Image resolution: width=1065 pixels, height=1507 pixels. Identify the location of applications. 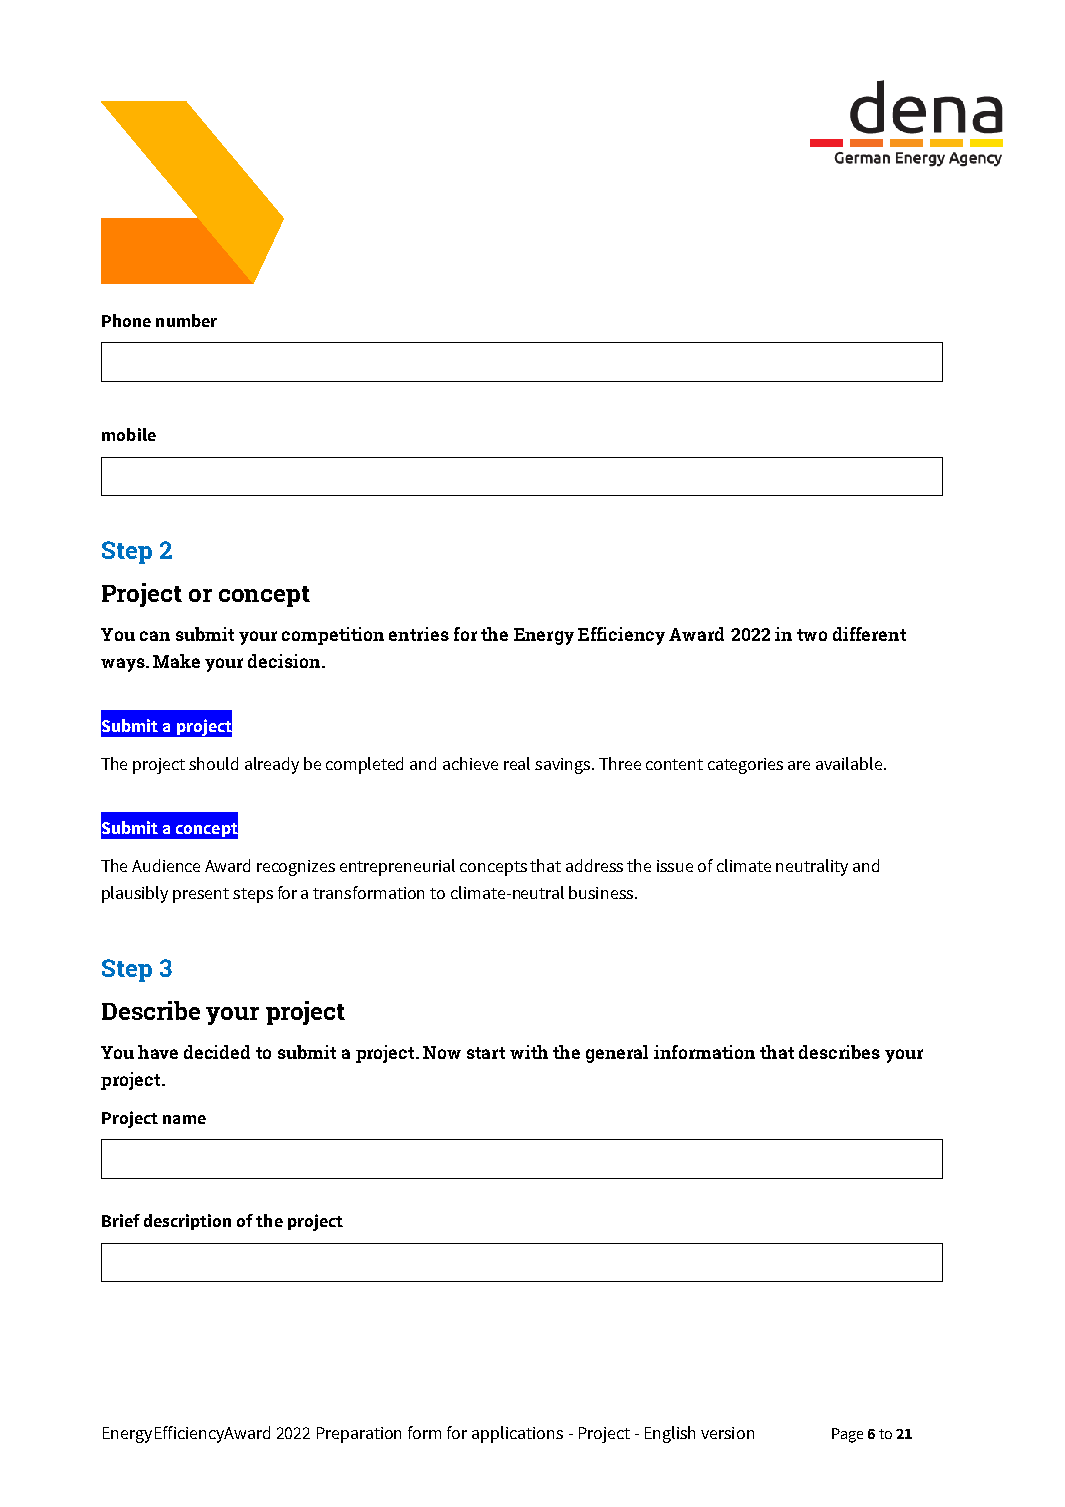
(517, 1434).
